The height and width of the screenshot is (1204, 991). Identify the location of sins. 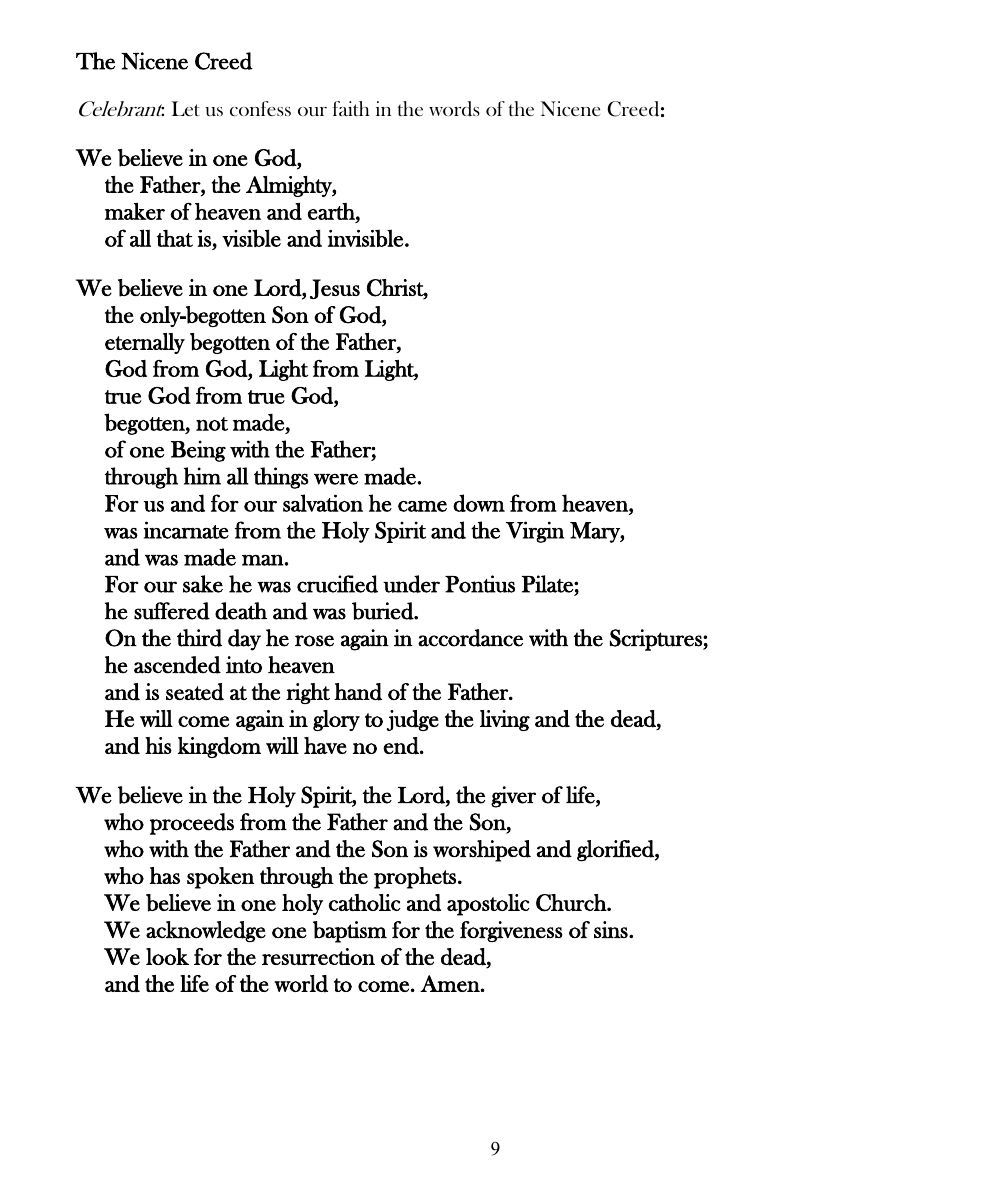
(612, 929).
